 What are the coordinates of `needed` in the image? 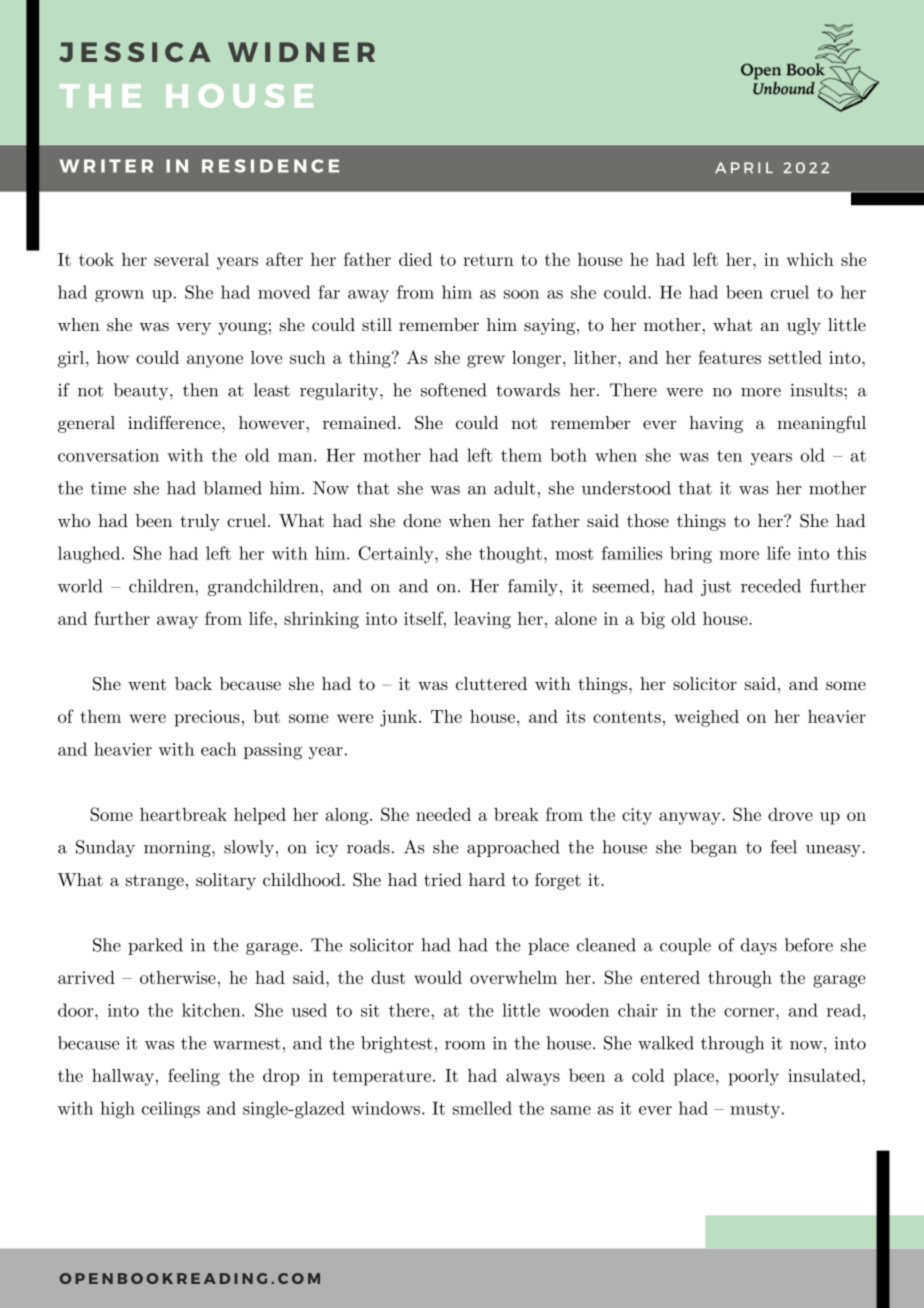 It's located at (443, 814).
